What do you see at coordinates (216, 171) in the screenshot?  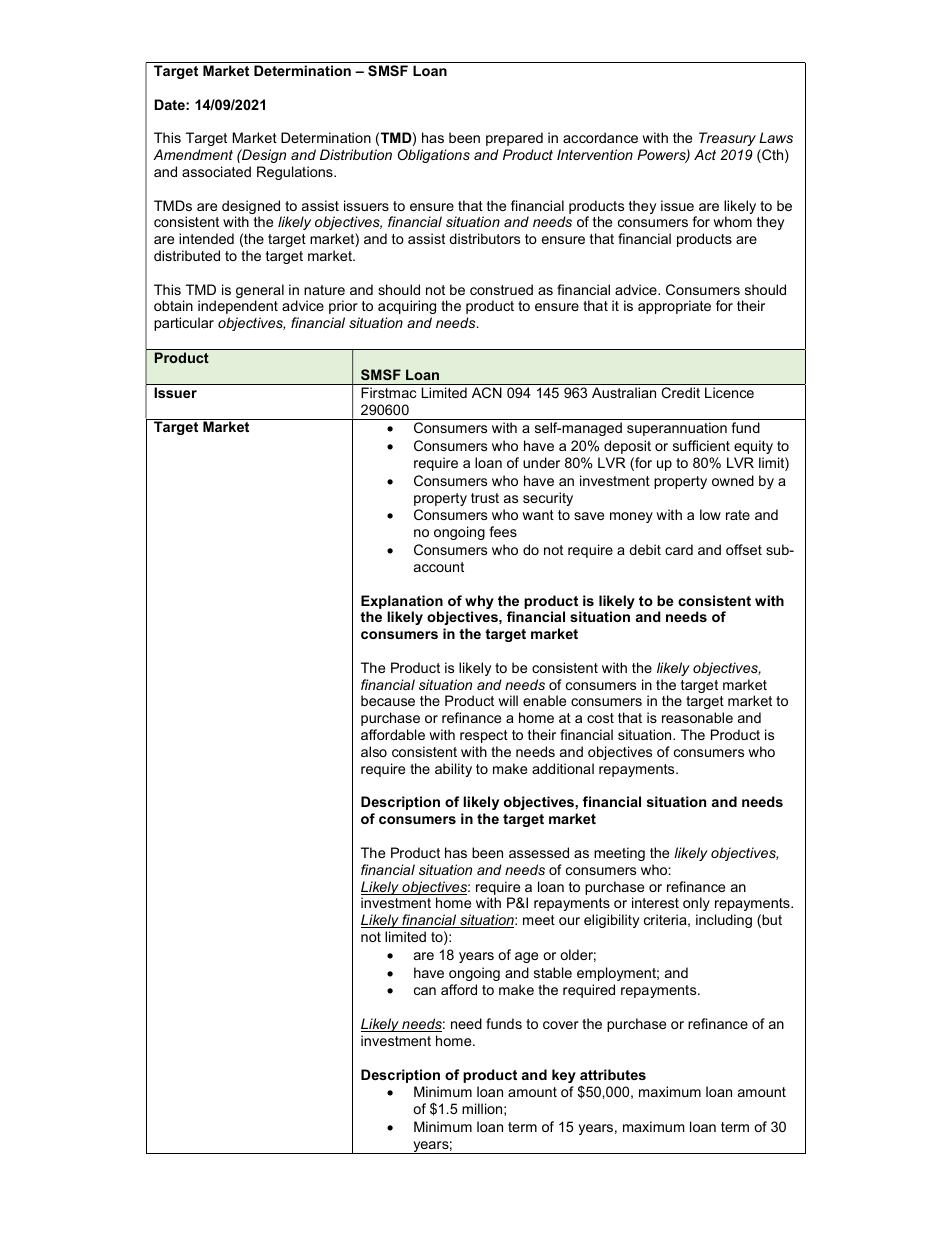 I see `associated` at bounding box center [216, 171].
